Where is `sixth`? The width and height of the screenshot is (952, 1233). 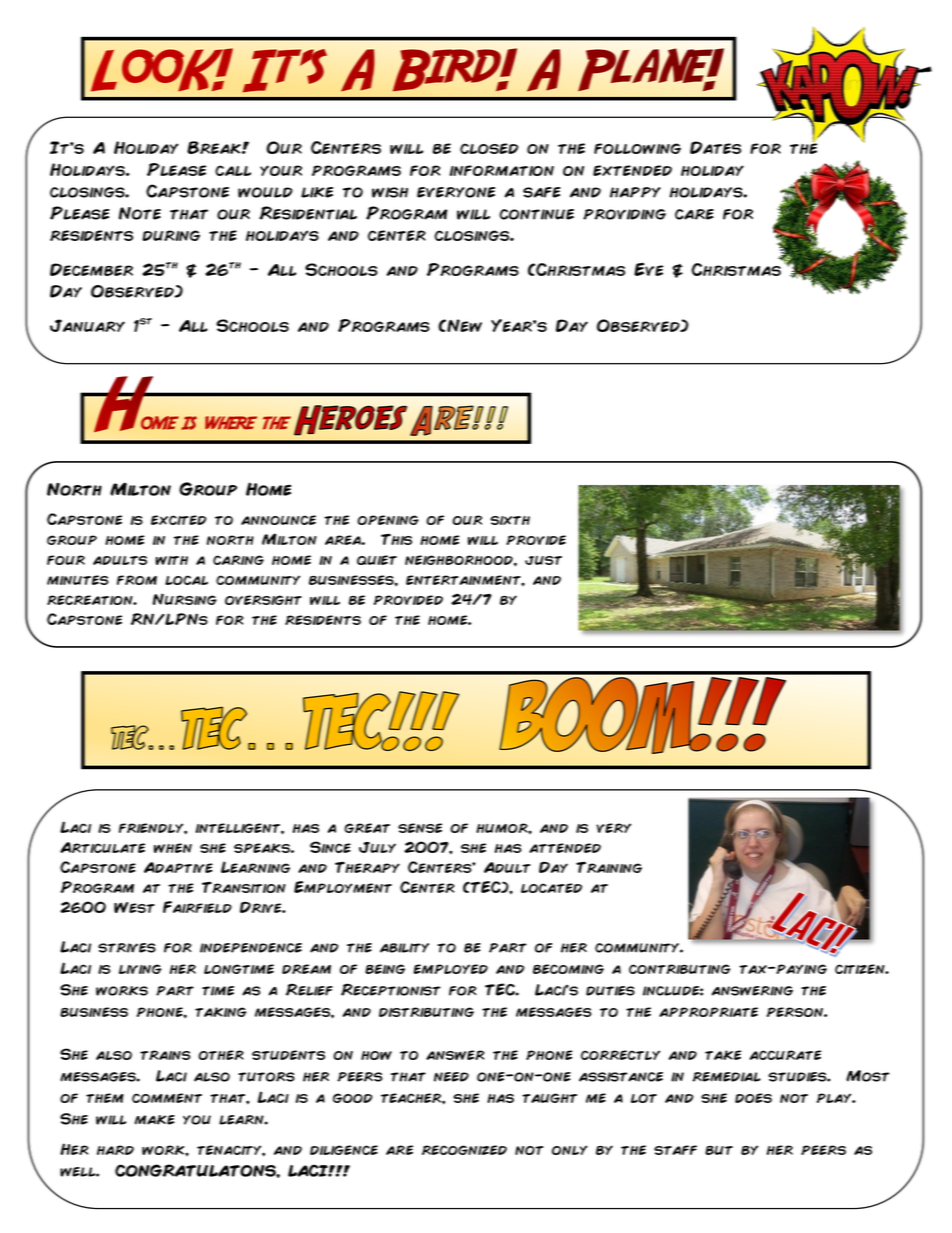
sixth is located at coordinates (510, 520).
